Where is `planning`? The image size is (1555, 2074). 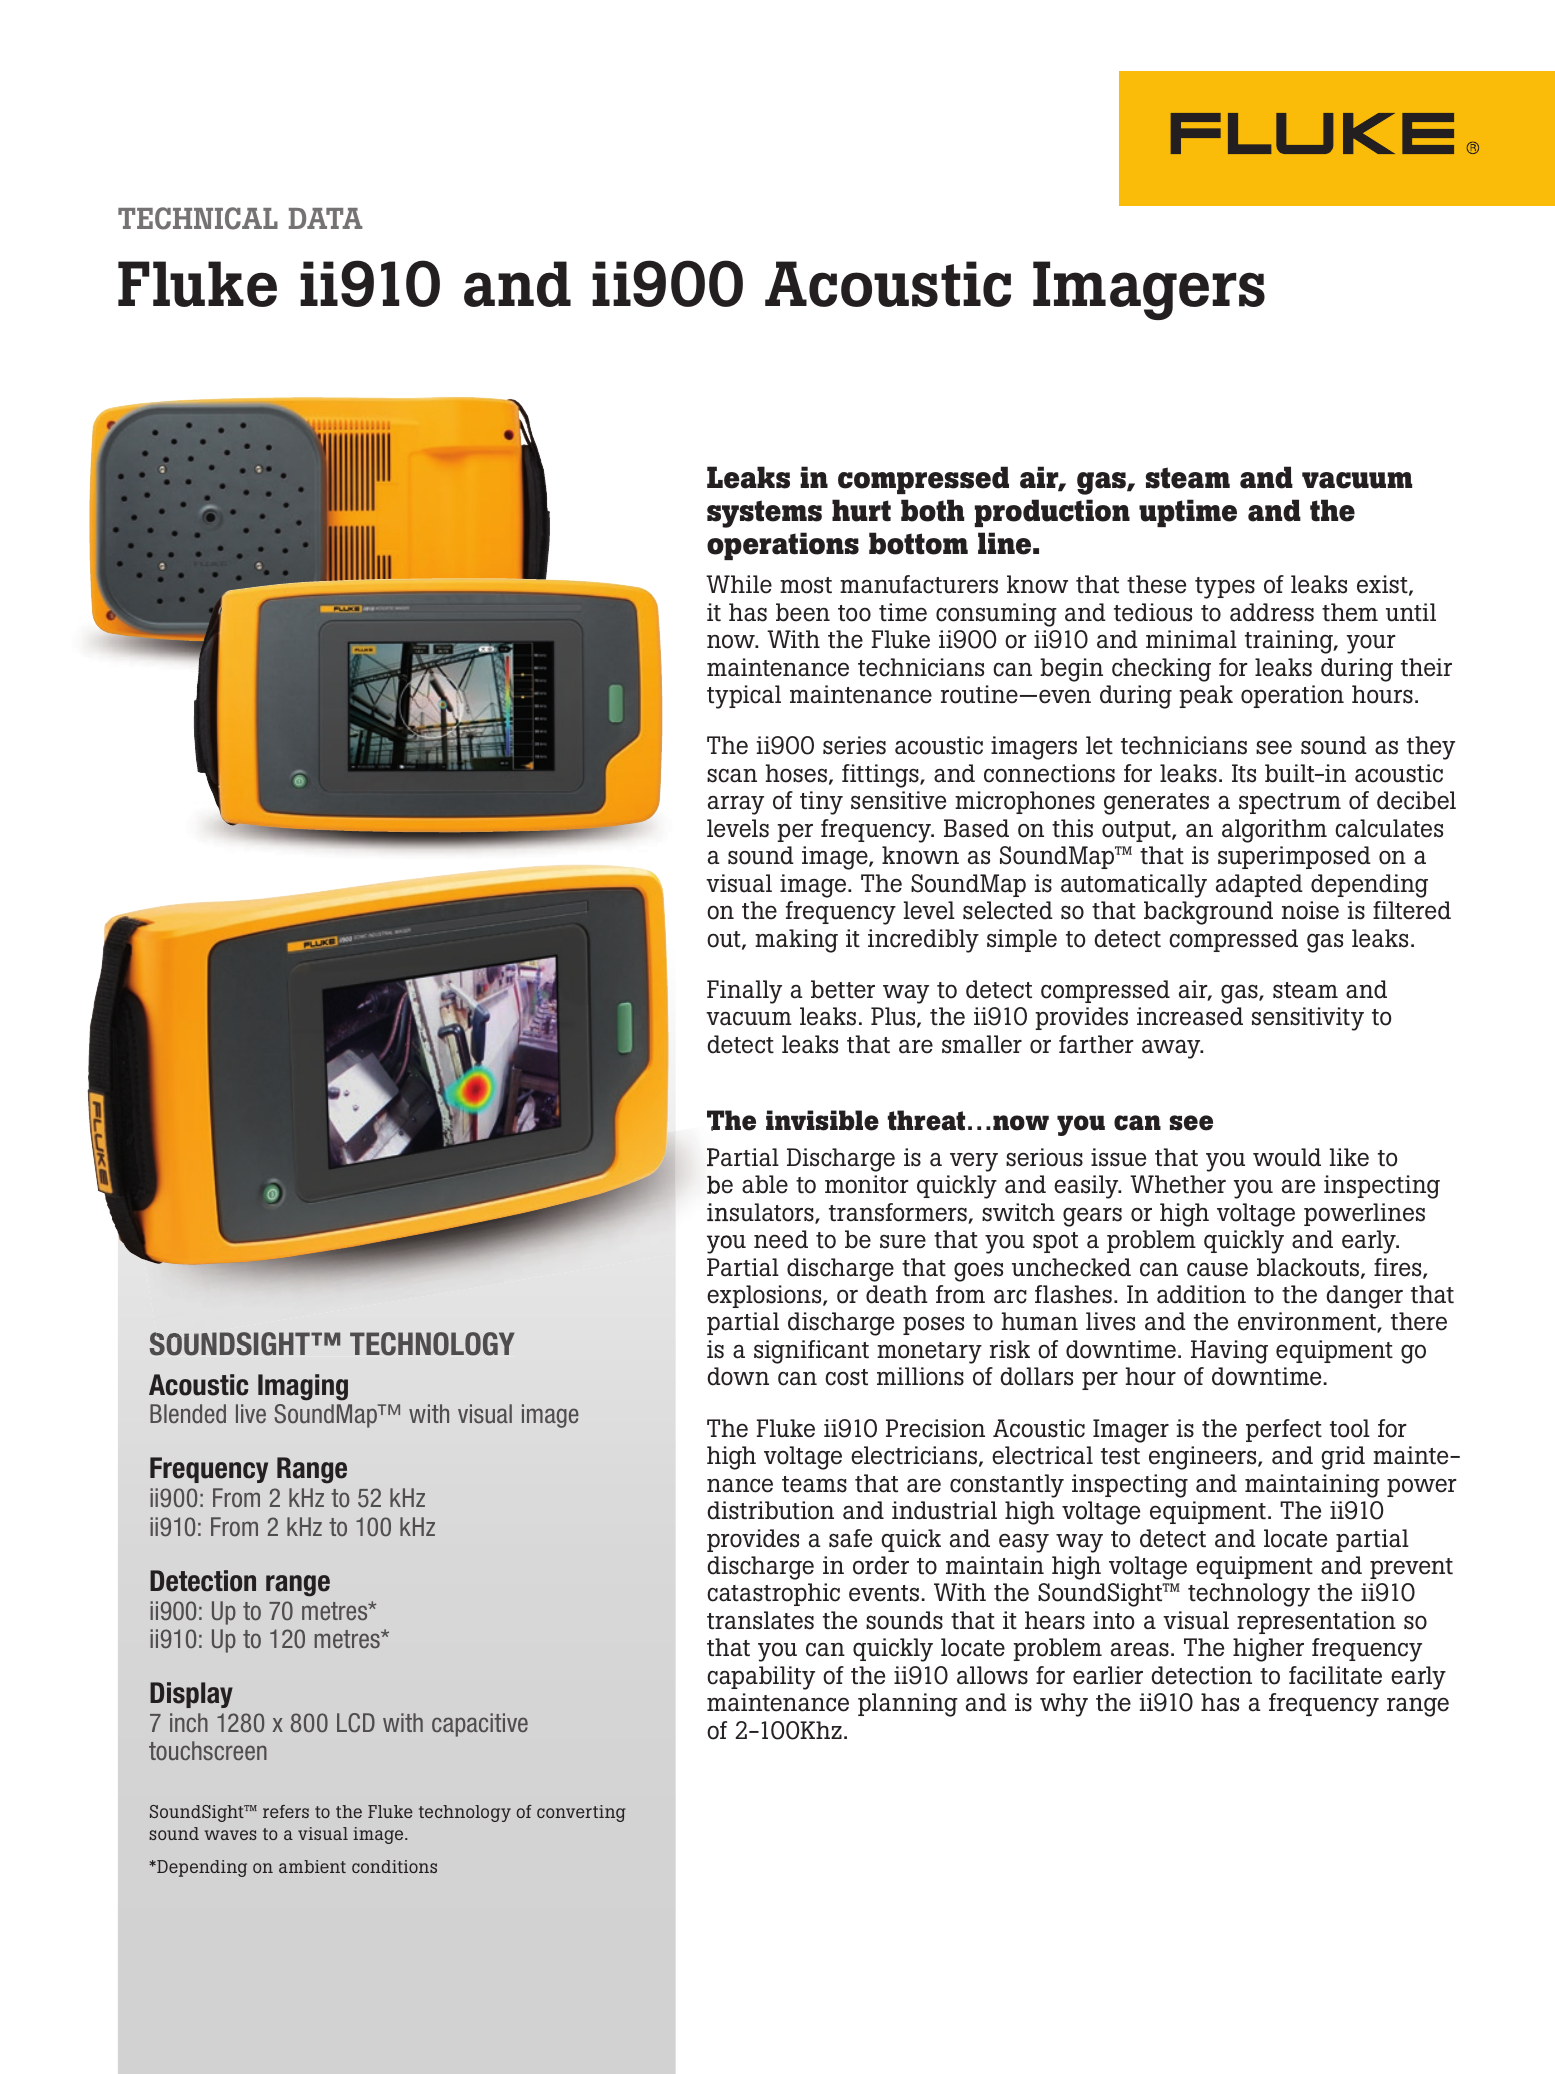
planning is located at coordinates (908, 1705).
